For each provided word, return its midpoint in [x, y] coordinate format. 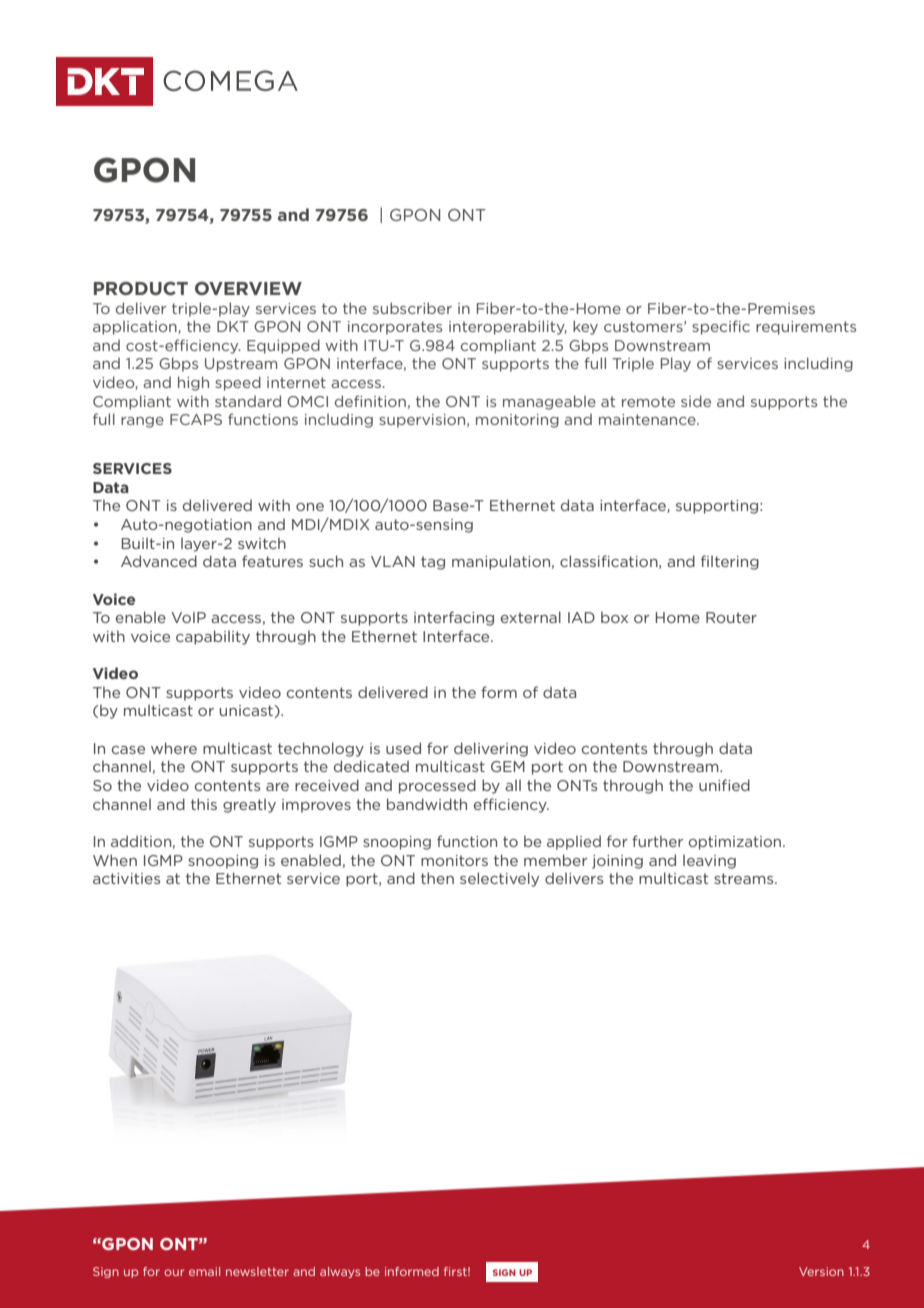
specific [721, 327]
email [204, 1271]
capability [213, 637]
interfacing [454, 618]
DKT [233, 326]
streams [745, 878]
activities [126, 878]
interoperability [508, 327]
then [437, 878]
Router [731, 617]
